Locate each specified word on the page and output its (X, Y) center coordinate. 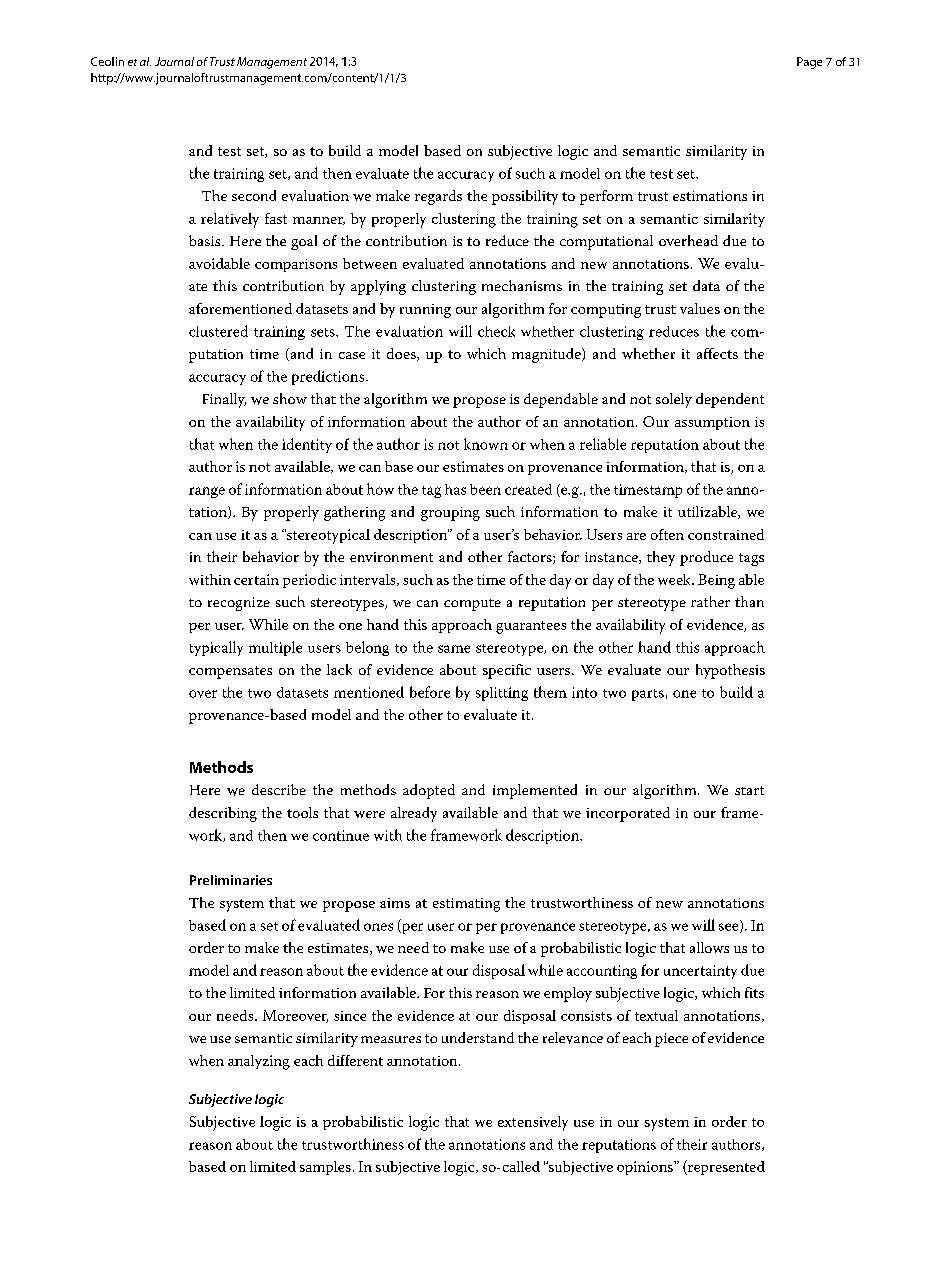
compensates (230, 672)
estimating (466, 905)
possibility (525, 197)
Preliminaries (231, 880)
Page (809, 63)
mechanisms (522, 285)
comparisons (296, 265)
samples (325, 1168)
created (528, 489)
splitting (502, 694)
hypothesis (730, 671)
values (700, 308)
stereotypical (327, 536)
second (254, 195)
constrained (726, 534)
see (730, 928)
